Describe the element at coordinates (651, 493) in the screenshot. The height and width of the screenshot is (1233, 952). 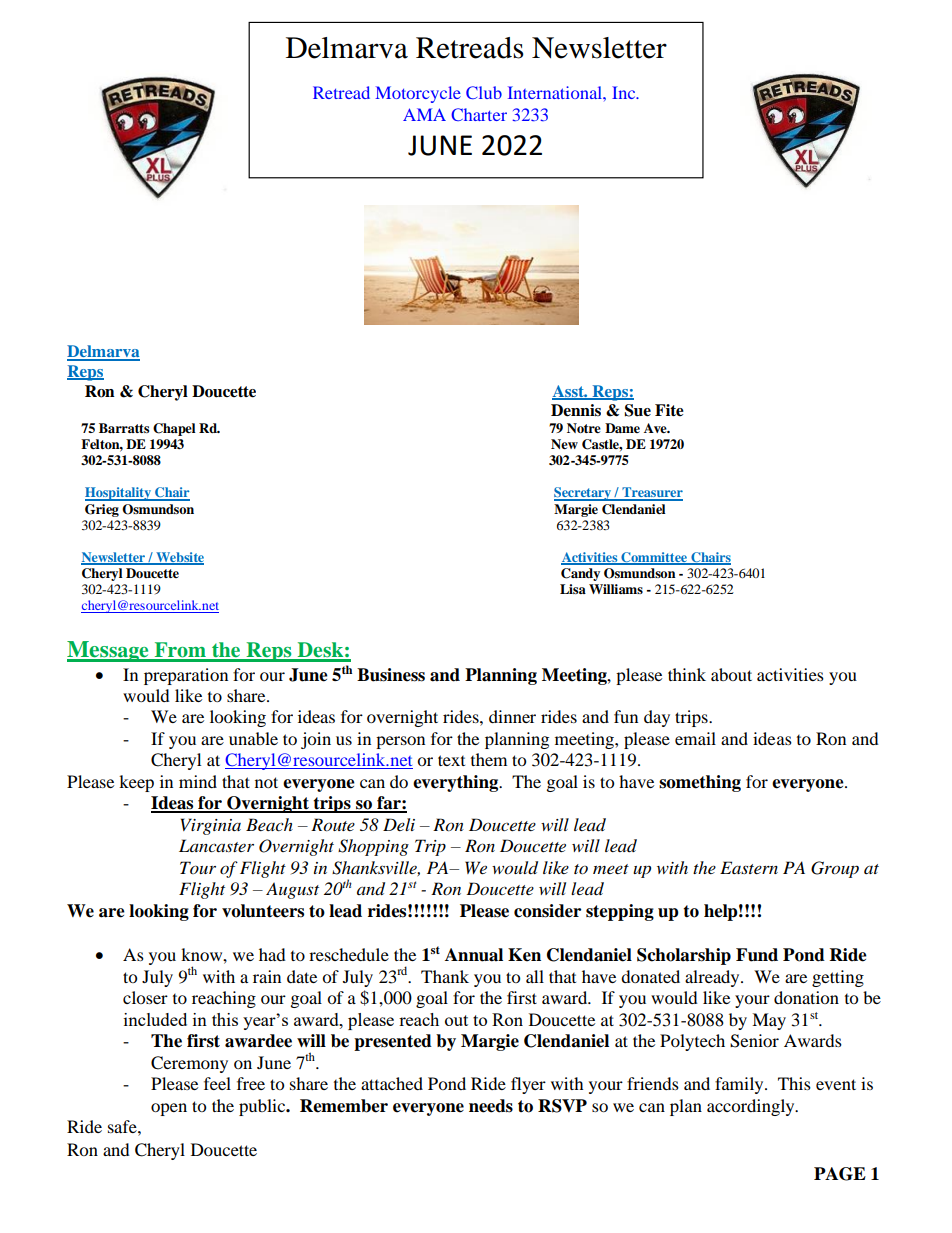
I see `Treasurer` at that location.
